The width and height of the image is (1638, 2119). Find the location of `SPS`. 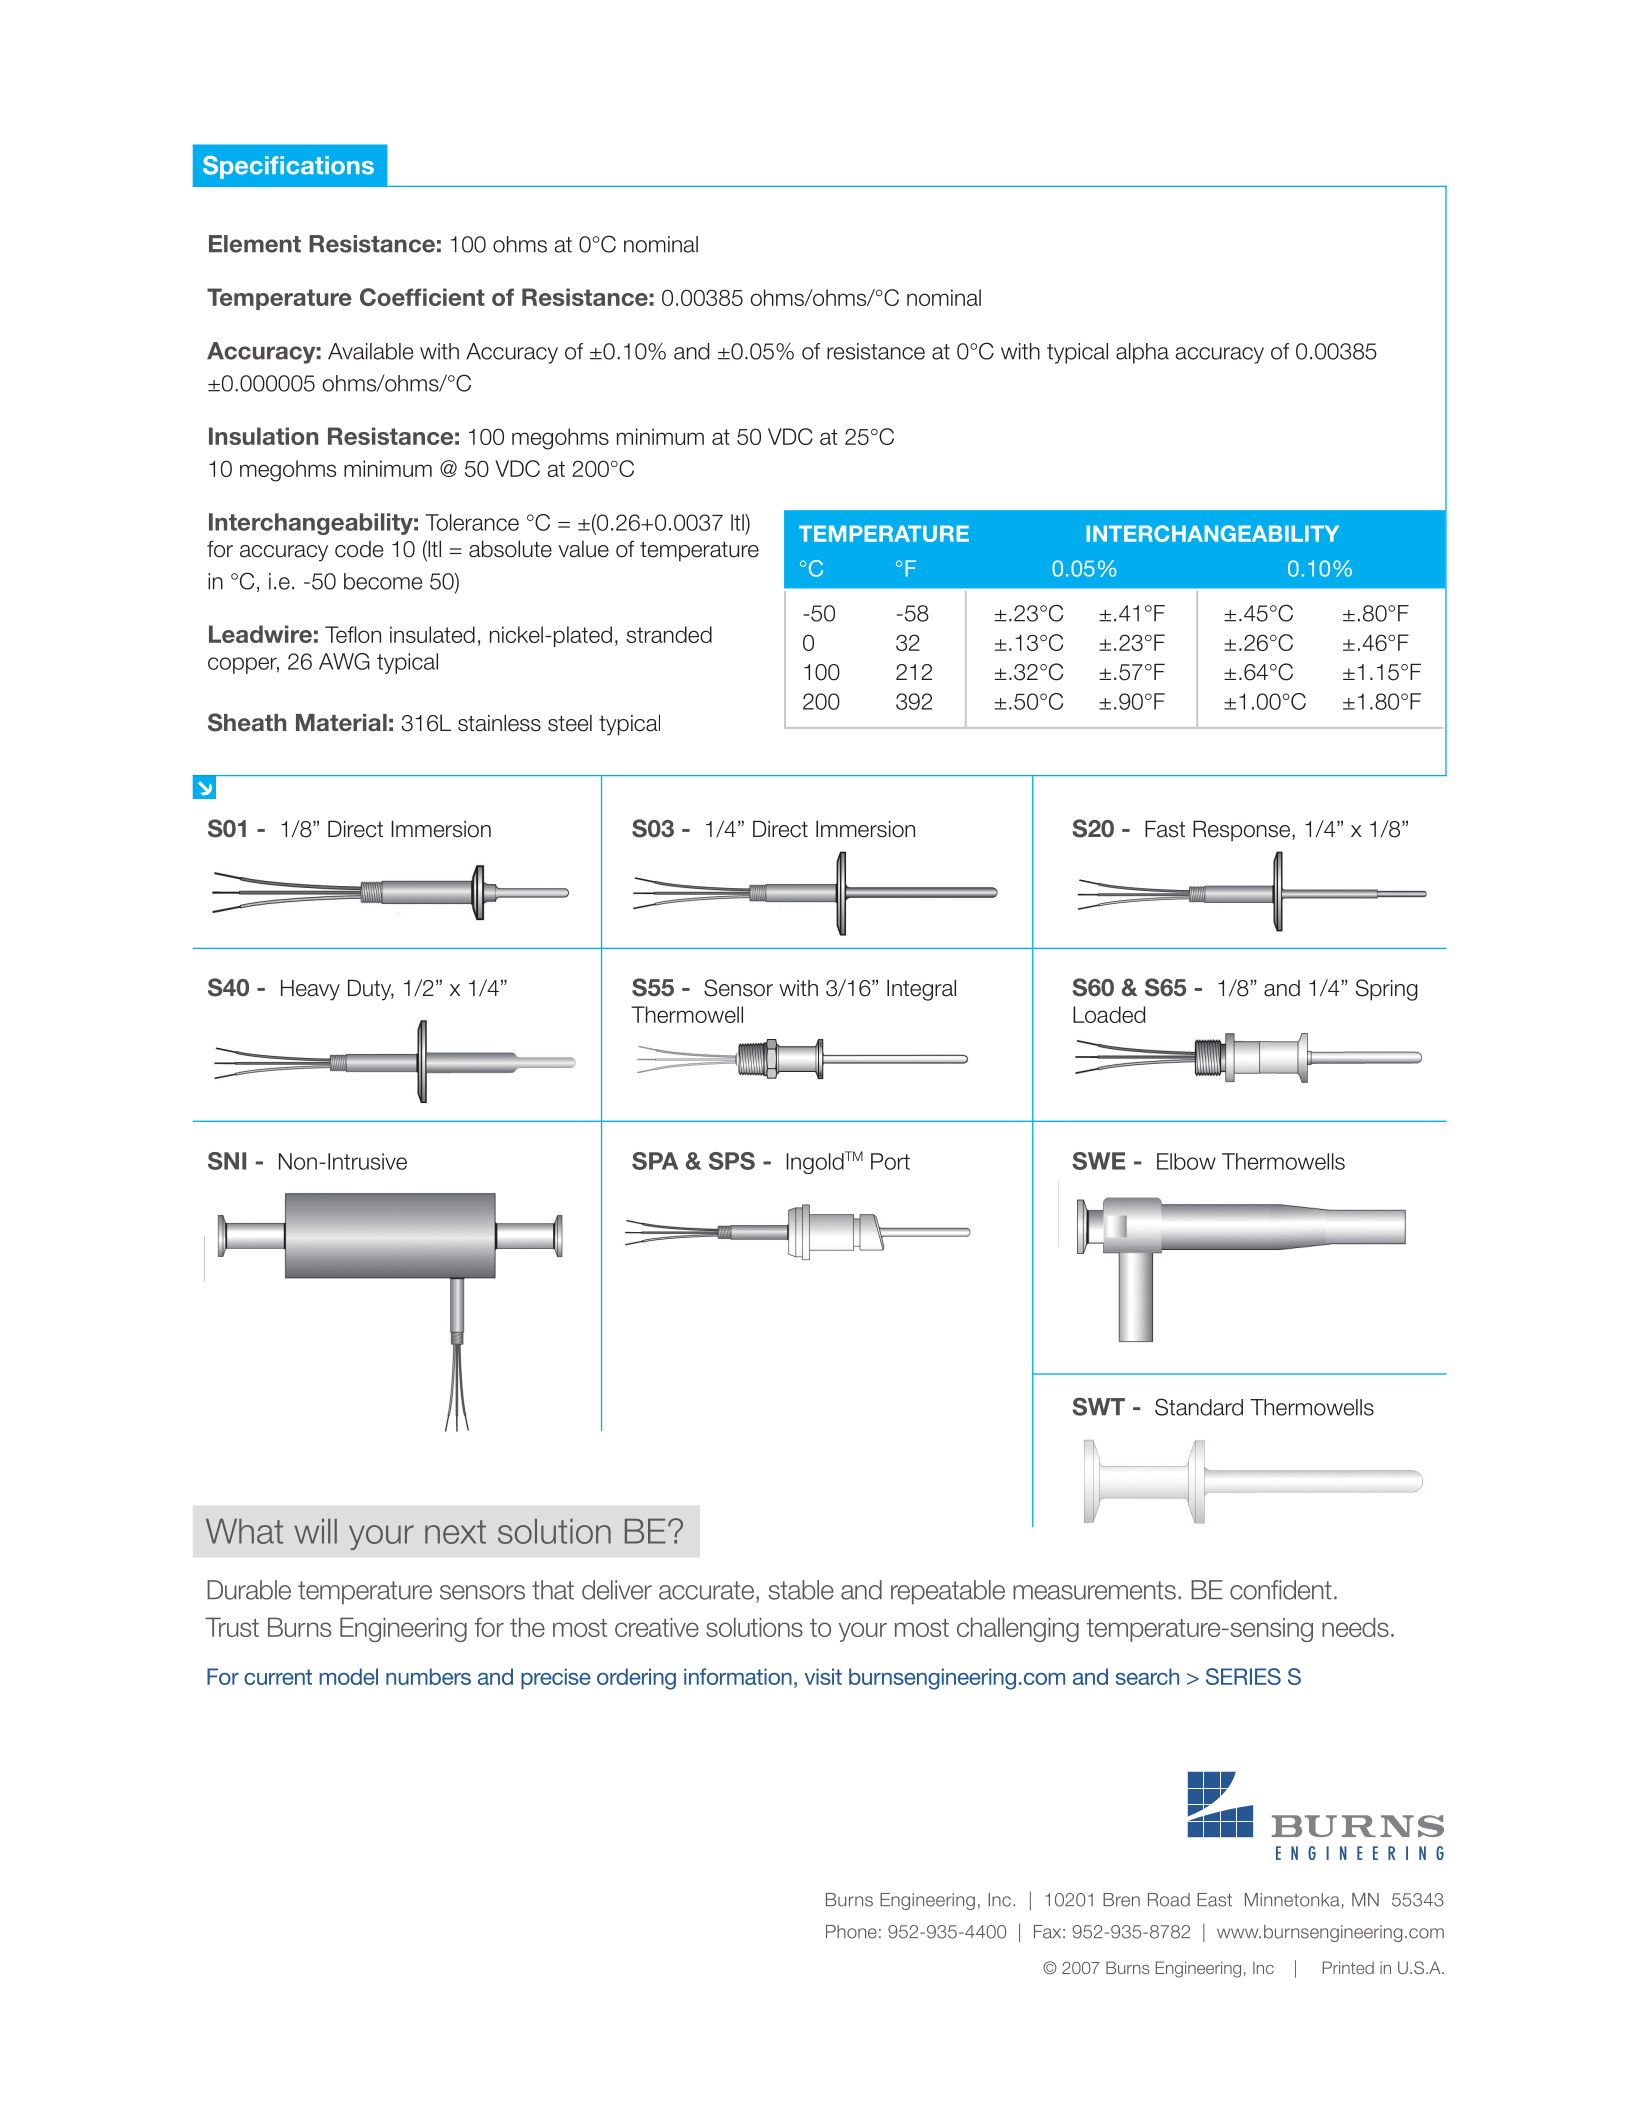

SPS is located at coordinates (732, 1161).
